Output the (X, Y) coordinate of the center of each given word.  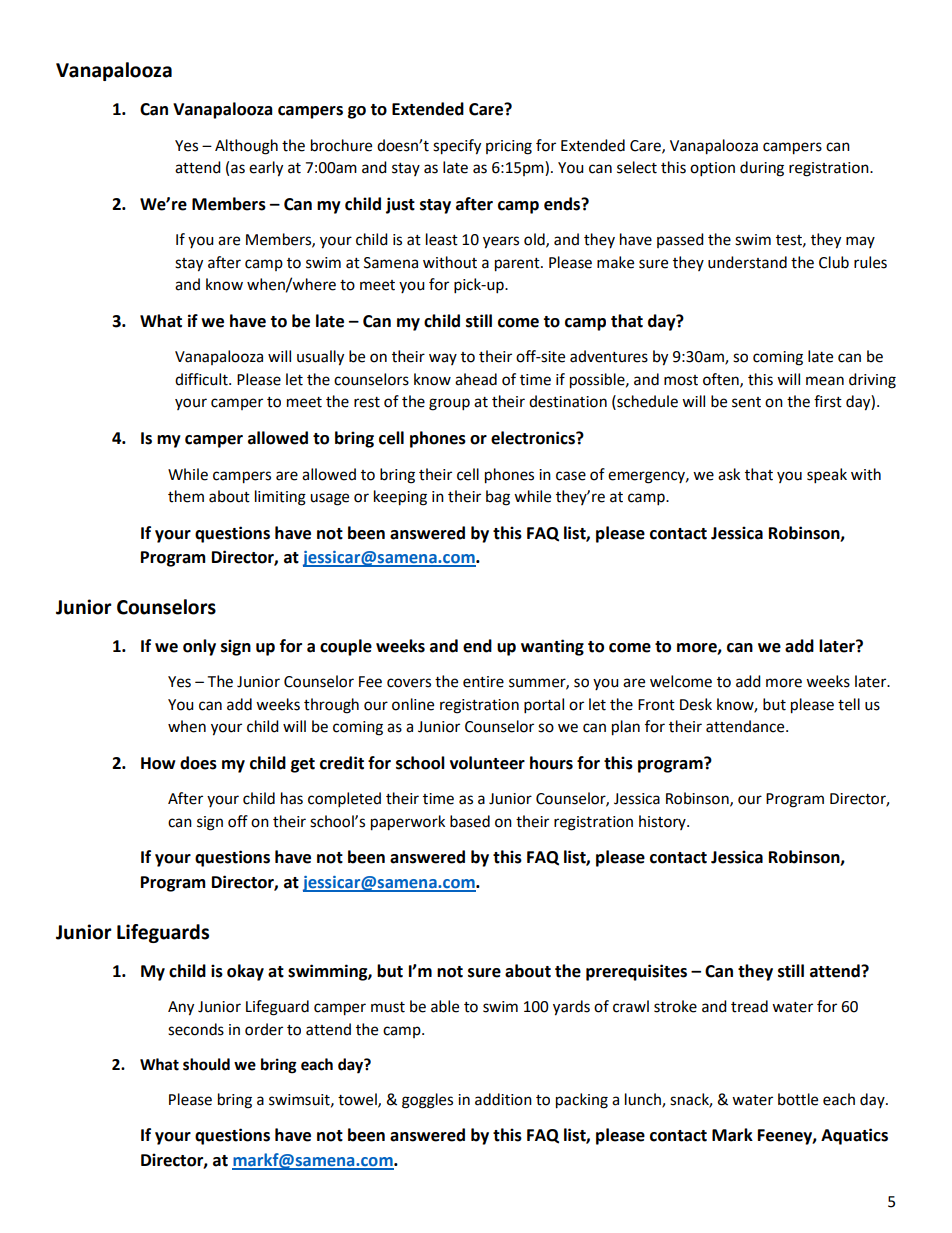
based (470, 821)
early (266, 169)
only (199, 647)
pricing (509, 147)
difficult (202, 379)
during (762, 169)
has (292, 798)
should (206, 1064)
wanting (552, 647)
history (663, 822)
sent (746, 402)
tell (849, 704)
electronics (534, 438)
